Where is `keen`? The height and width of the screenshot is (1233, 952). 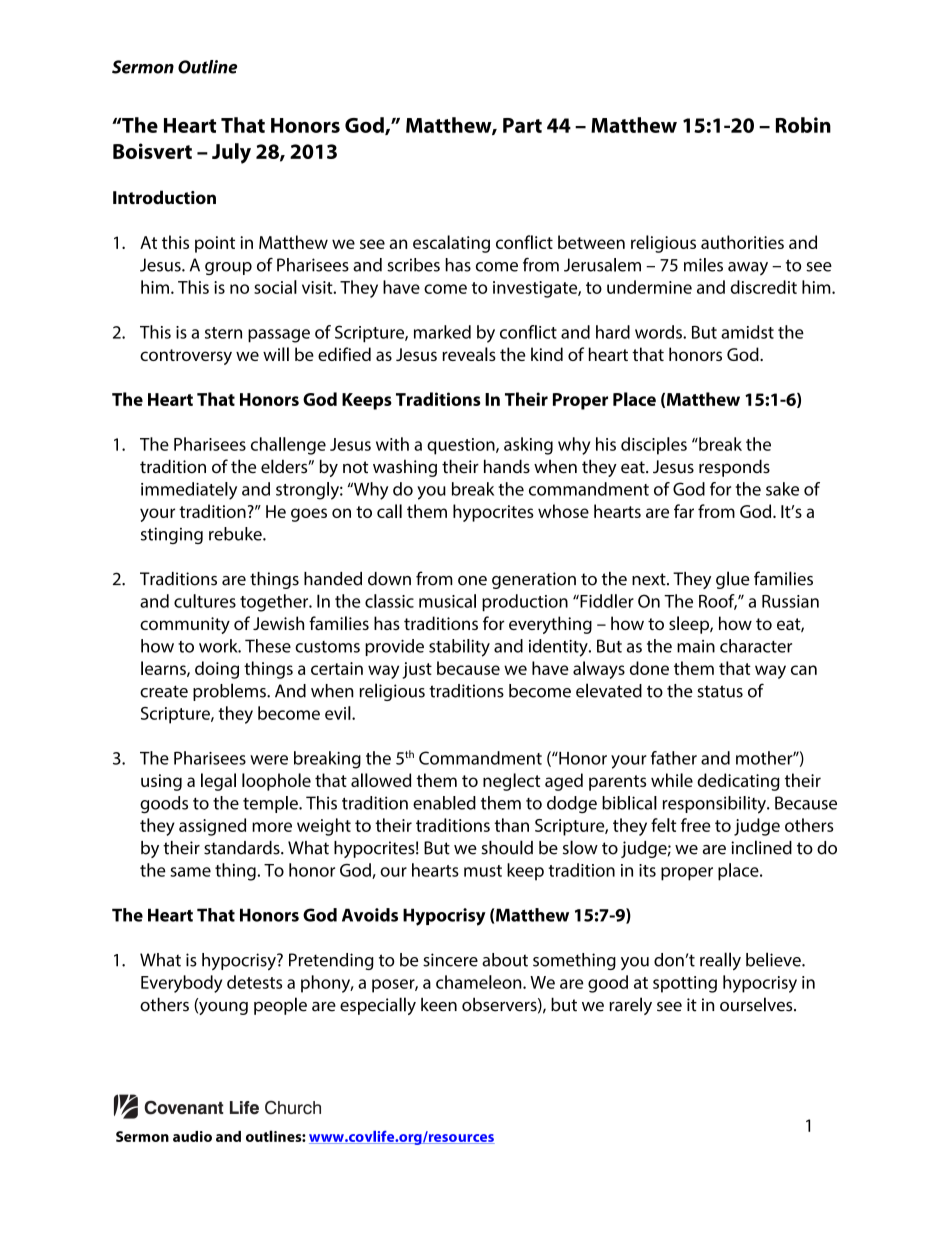 keen is located at coordinates (439, 1005).
